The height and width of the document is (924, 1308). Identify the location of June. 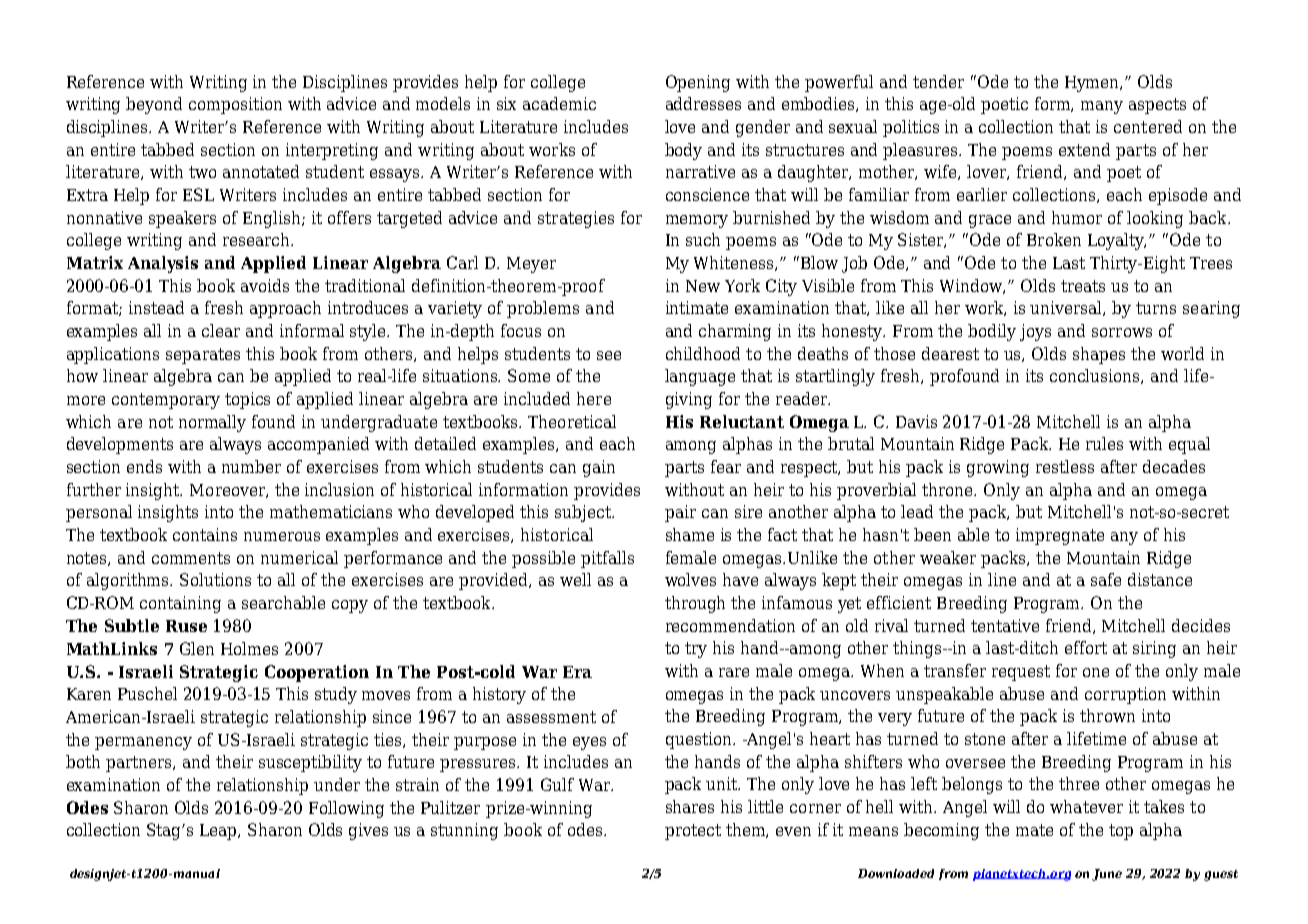
(1107, 875).
